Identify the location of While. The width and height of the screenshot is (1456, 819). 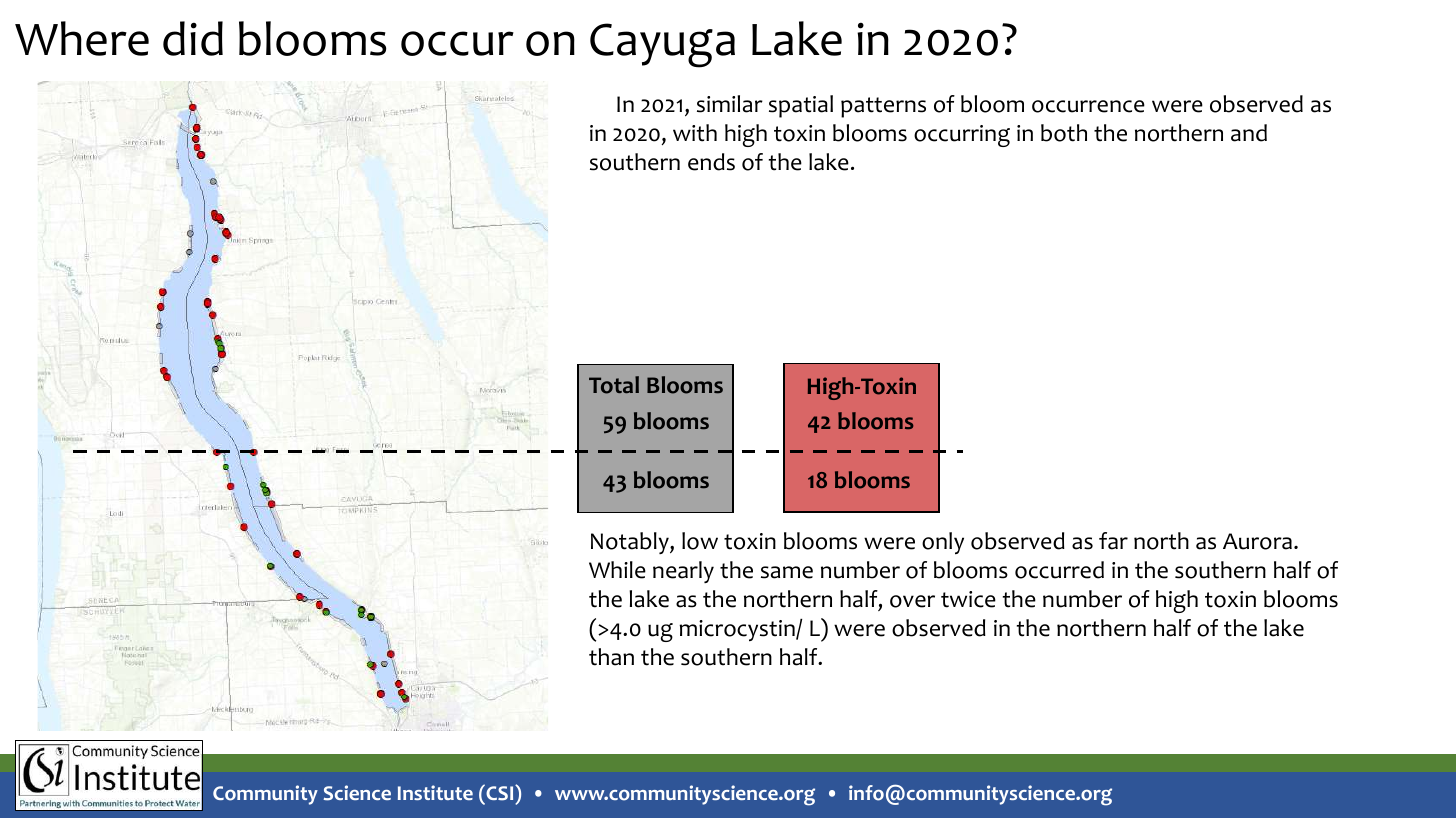
(617, 570).
